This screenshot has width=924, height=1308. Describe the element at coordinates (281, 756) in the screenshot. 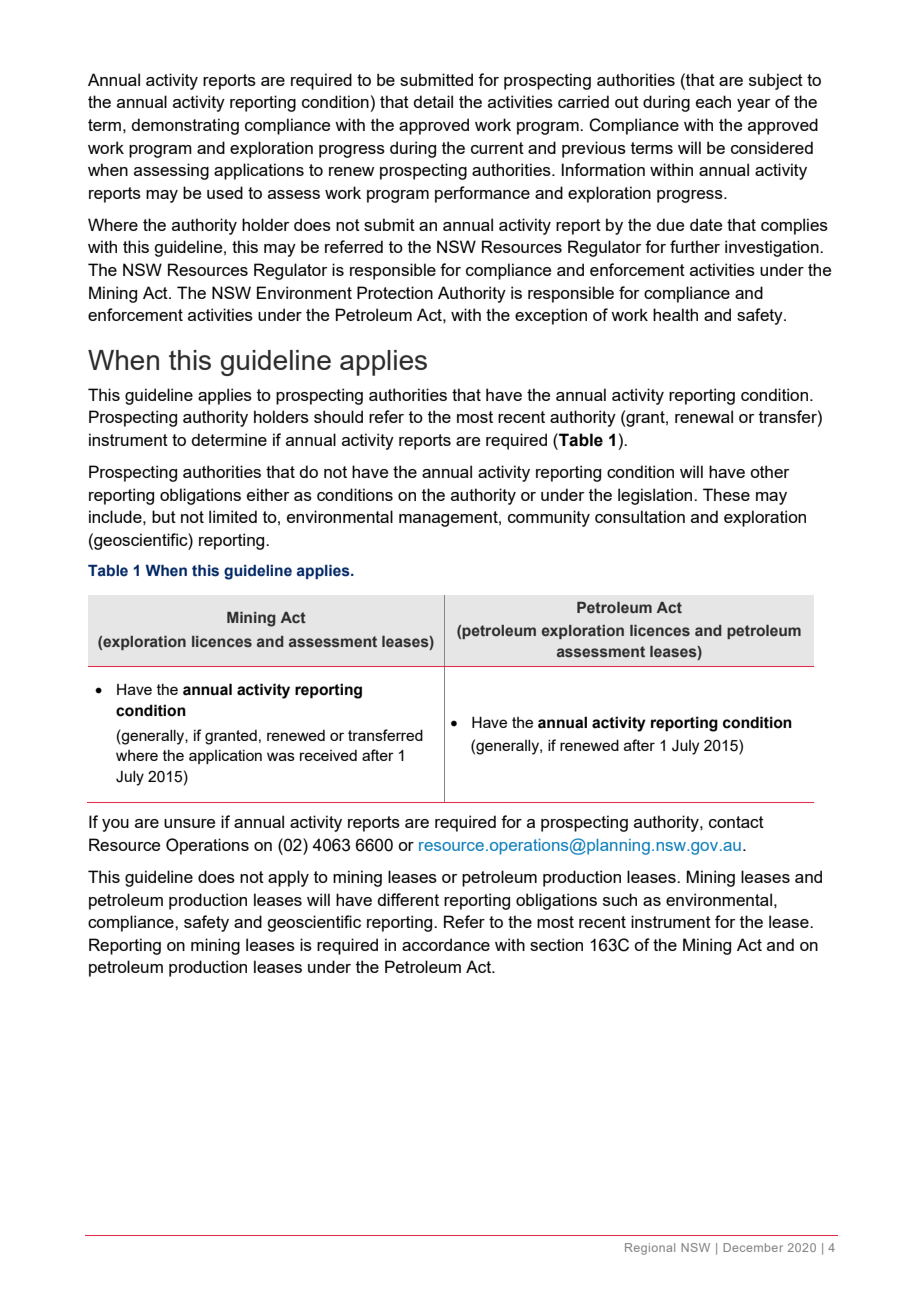

I see `was` at that location.
